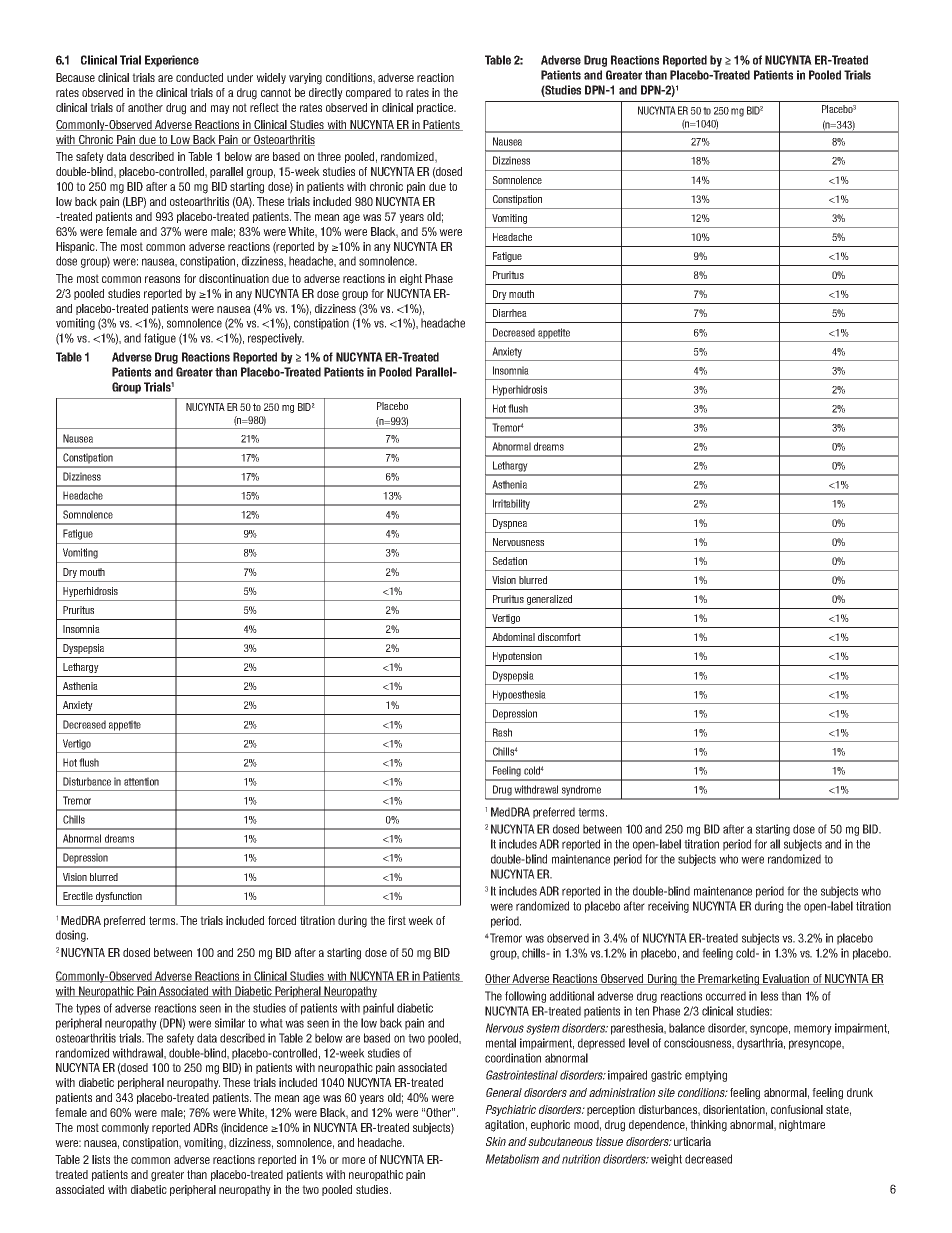 This document has width=952, height=1233. I want to click on lists, so click(101, 1159).
